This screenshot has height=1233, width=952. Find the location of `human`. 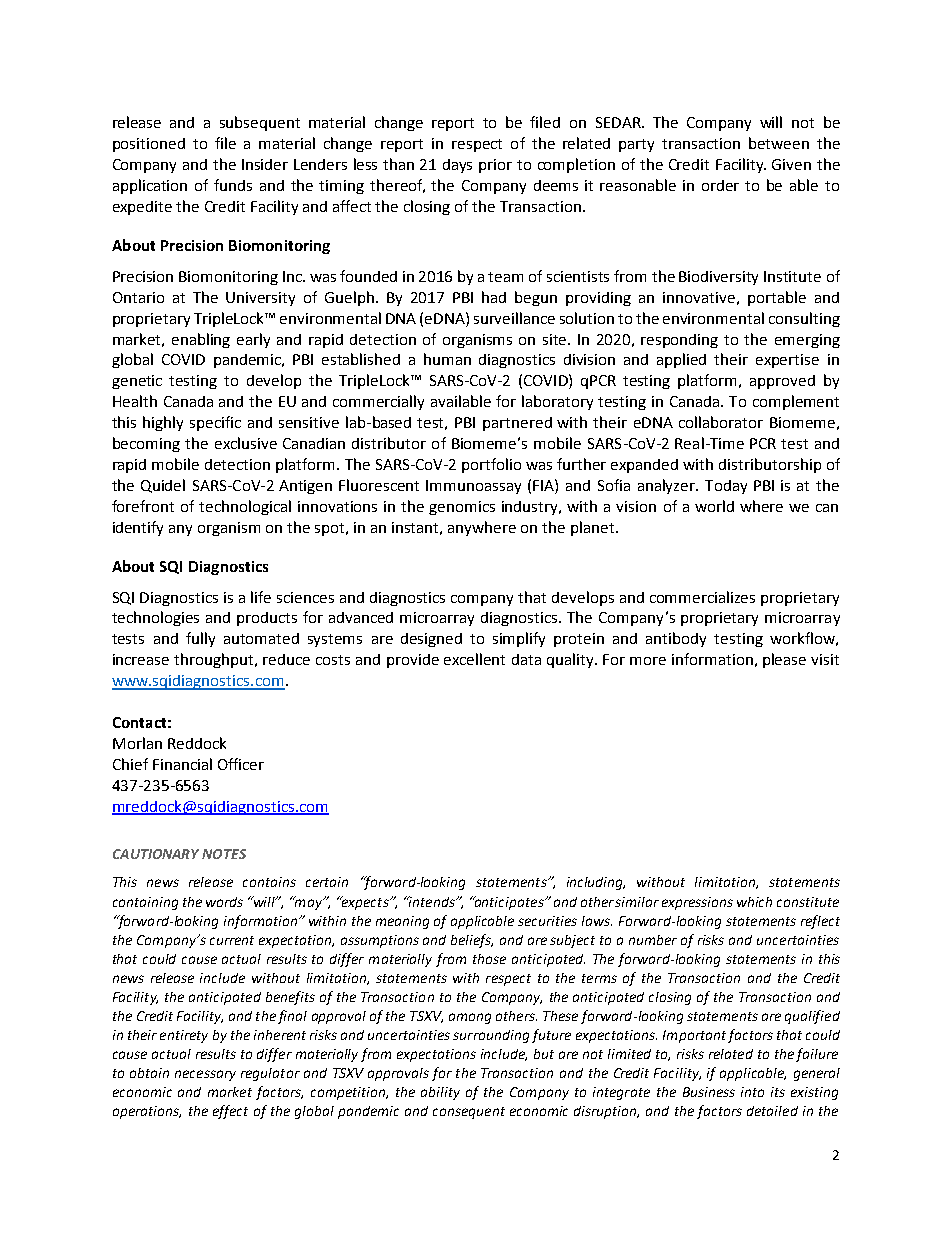

human is located at coordinates (447, 359).
